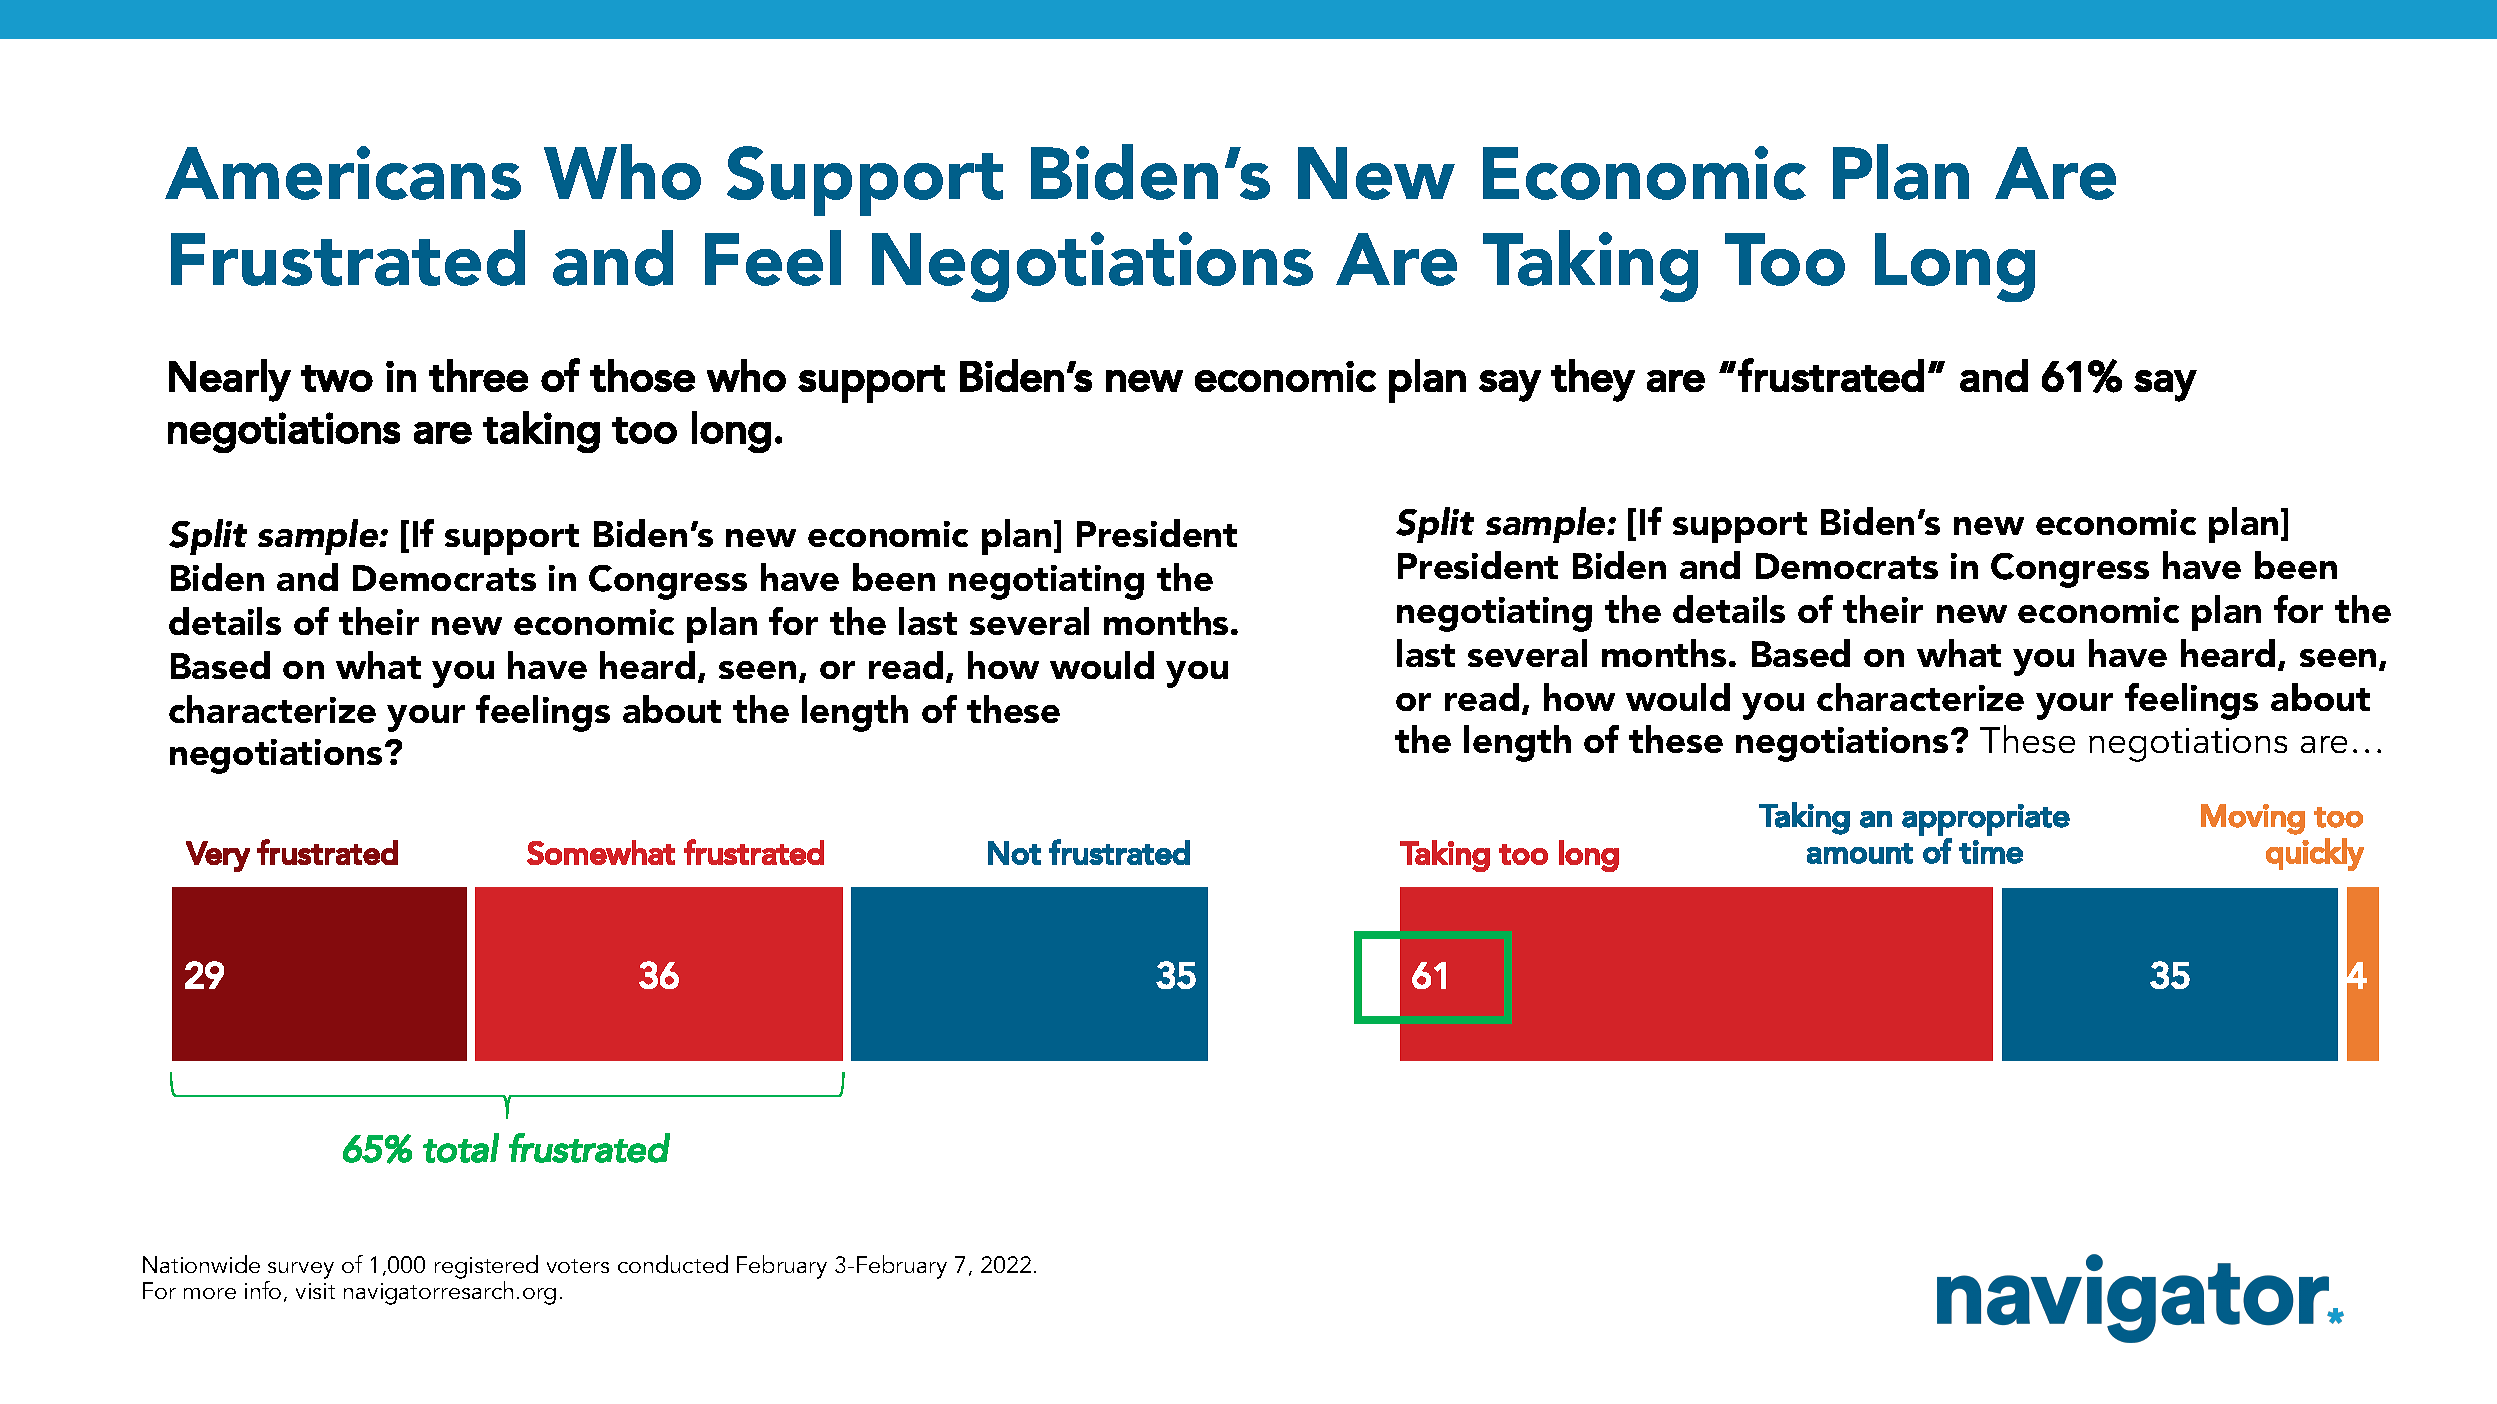 The width and height of the page is (2497, 1404). What do you see at coordinates (461, 1148) in the page?
I see `total` at bounding box center [461, 1148].
